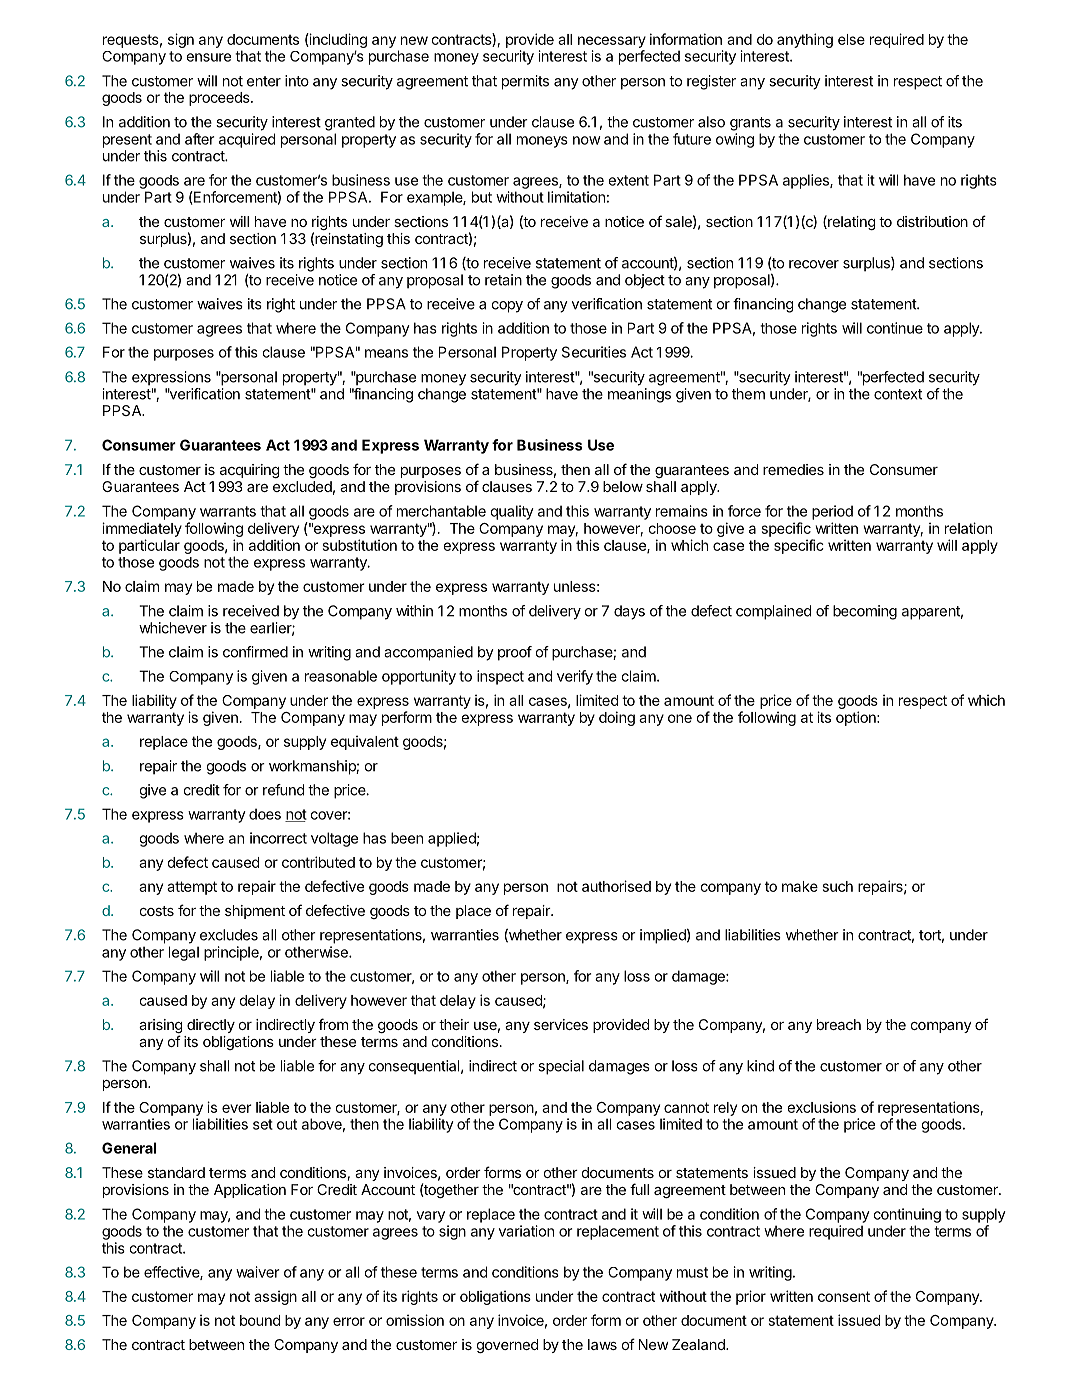  Describe the element at coordinates (898, 394) in the page. I see `context` at that location.
